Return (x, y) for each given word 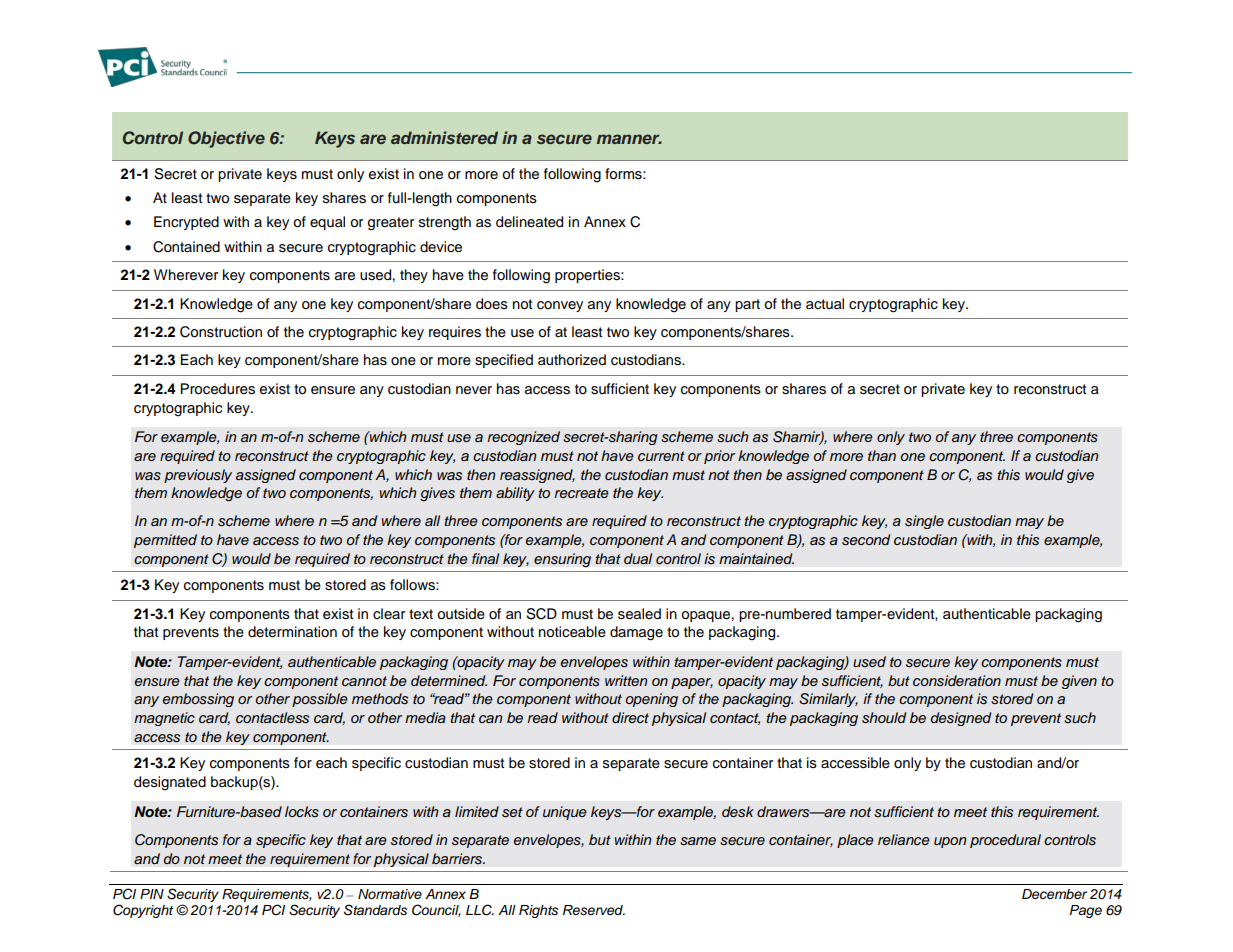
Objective (226, 139)
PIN (152, 894)
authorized (572, 360)
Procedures (218, 389)
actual (825, 303)
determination (292, 632)
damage (636, 633)
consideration (957, 681)
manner (629, 139)
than (882, 455)
